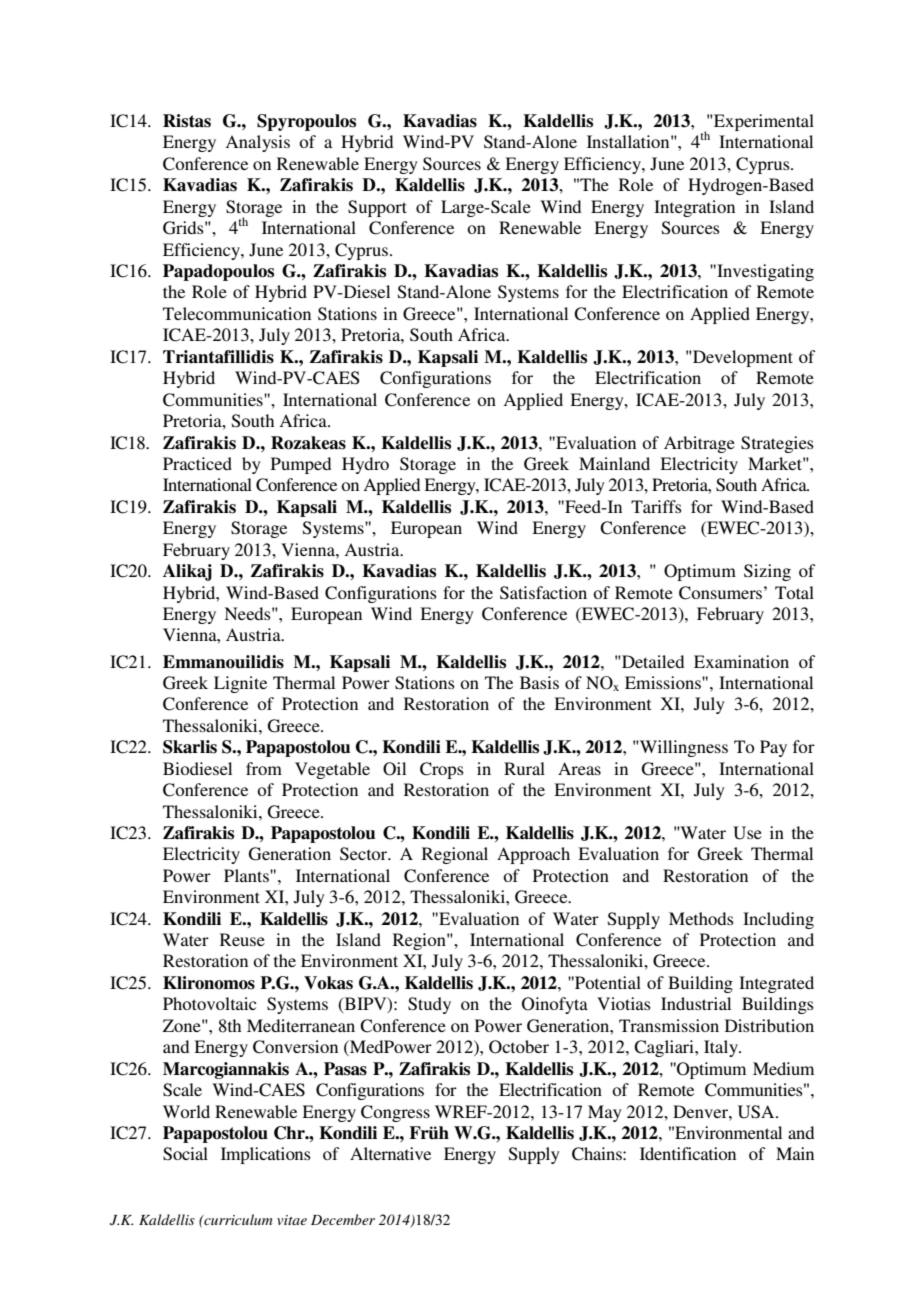 The height and width of the screenshot is (1308, 924). I want to click on Tariffs, so click(656, 506).
